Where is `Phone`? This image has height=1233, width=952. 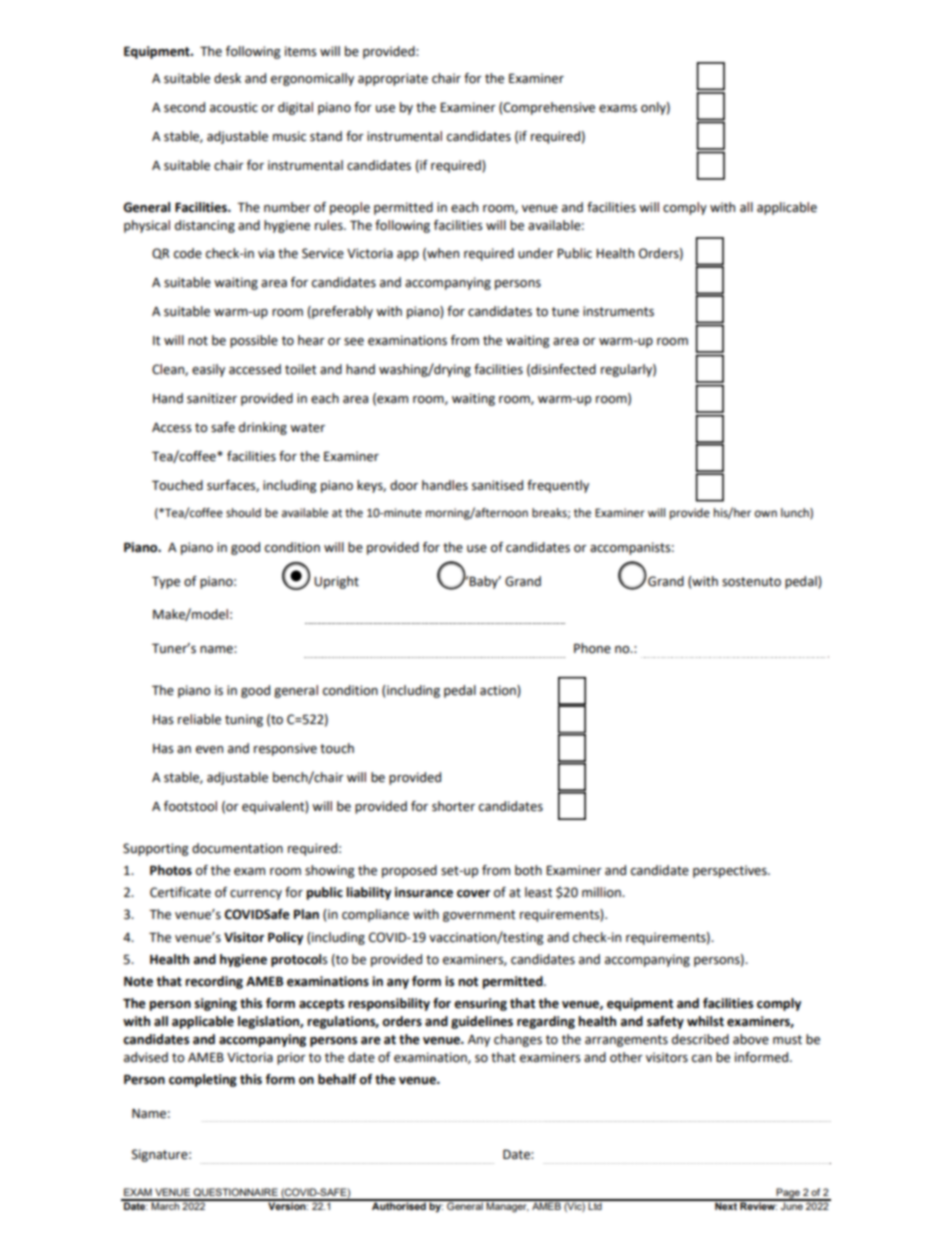 Phone is located at coordinates (592, 648).
